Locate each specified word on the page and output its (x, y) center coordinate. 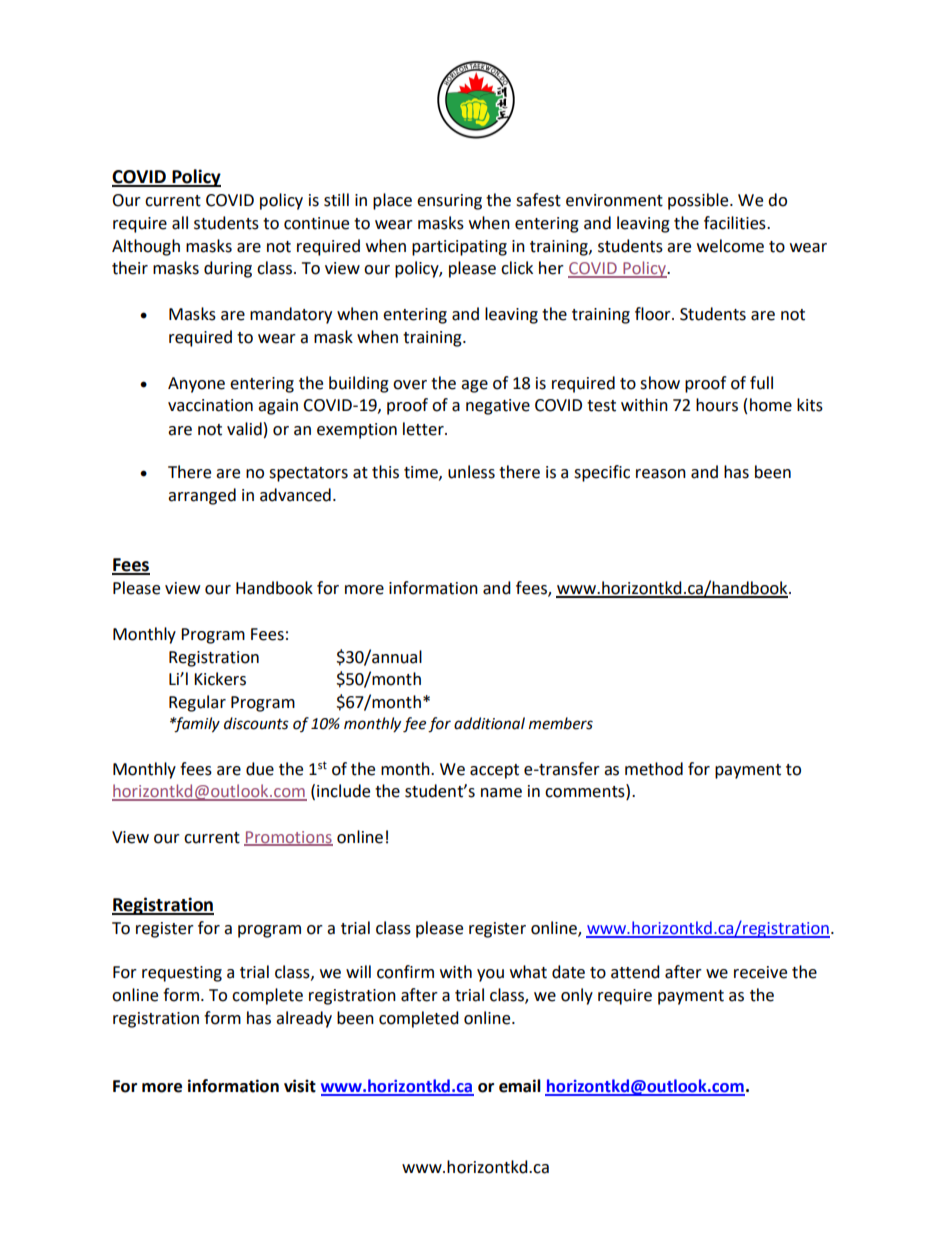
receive (760, 972)
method (654, 769)
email (520, 1086)
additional (489, 723)
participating (459, 248)
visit (300, 1086)
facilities (736, 223)
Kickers (220, 679)
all (180, 223)
